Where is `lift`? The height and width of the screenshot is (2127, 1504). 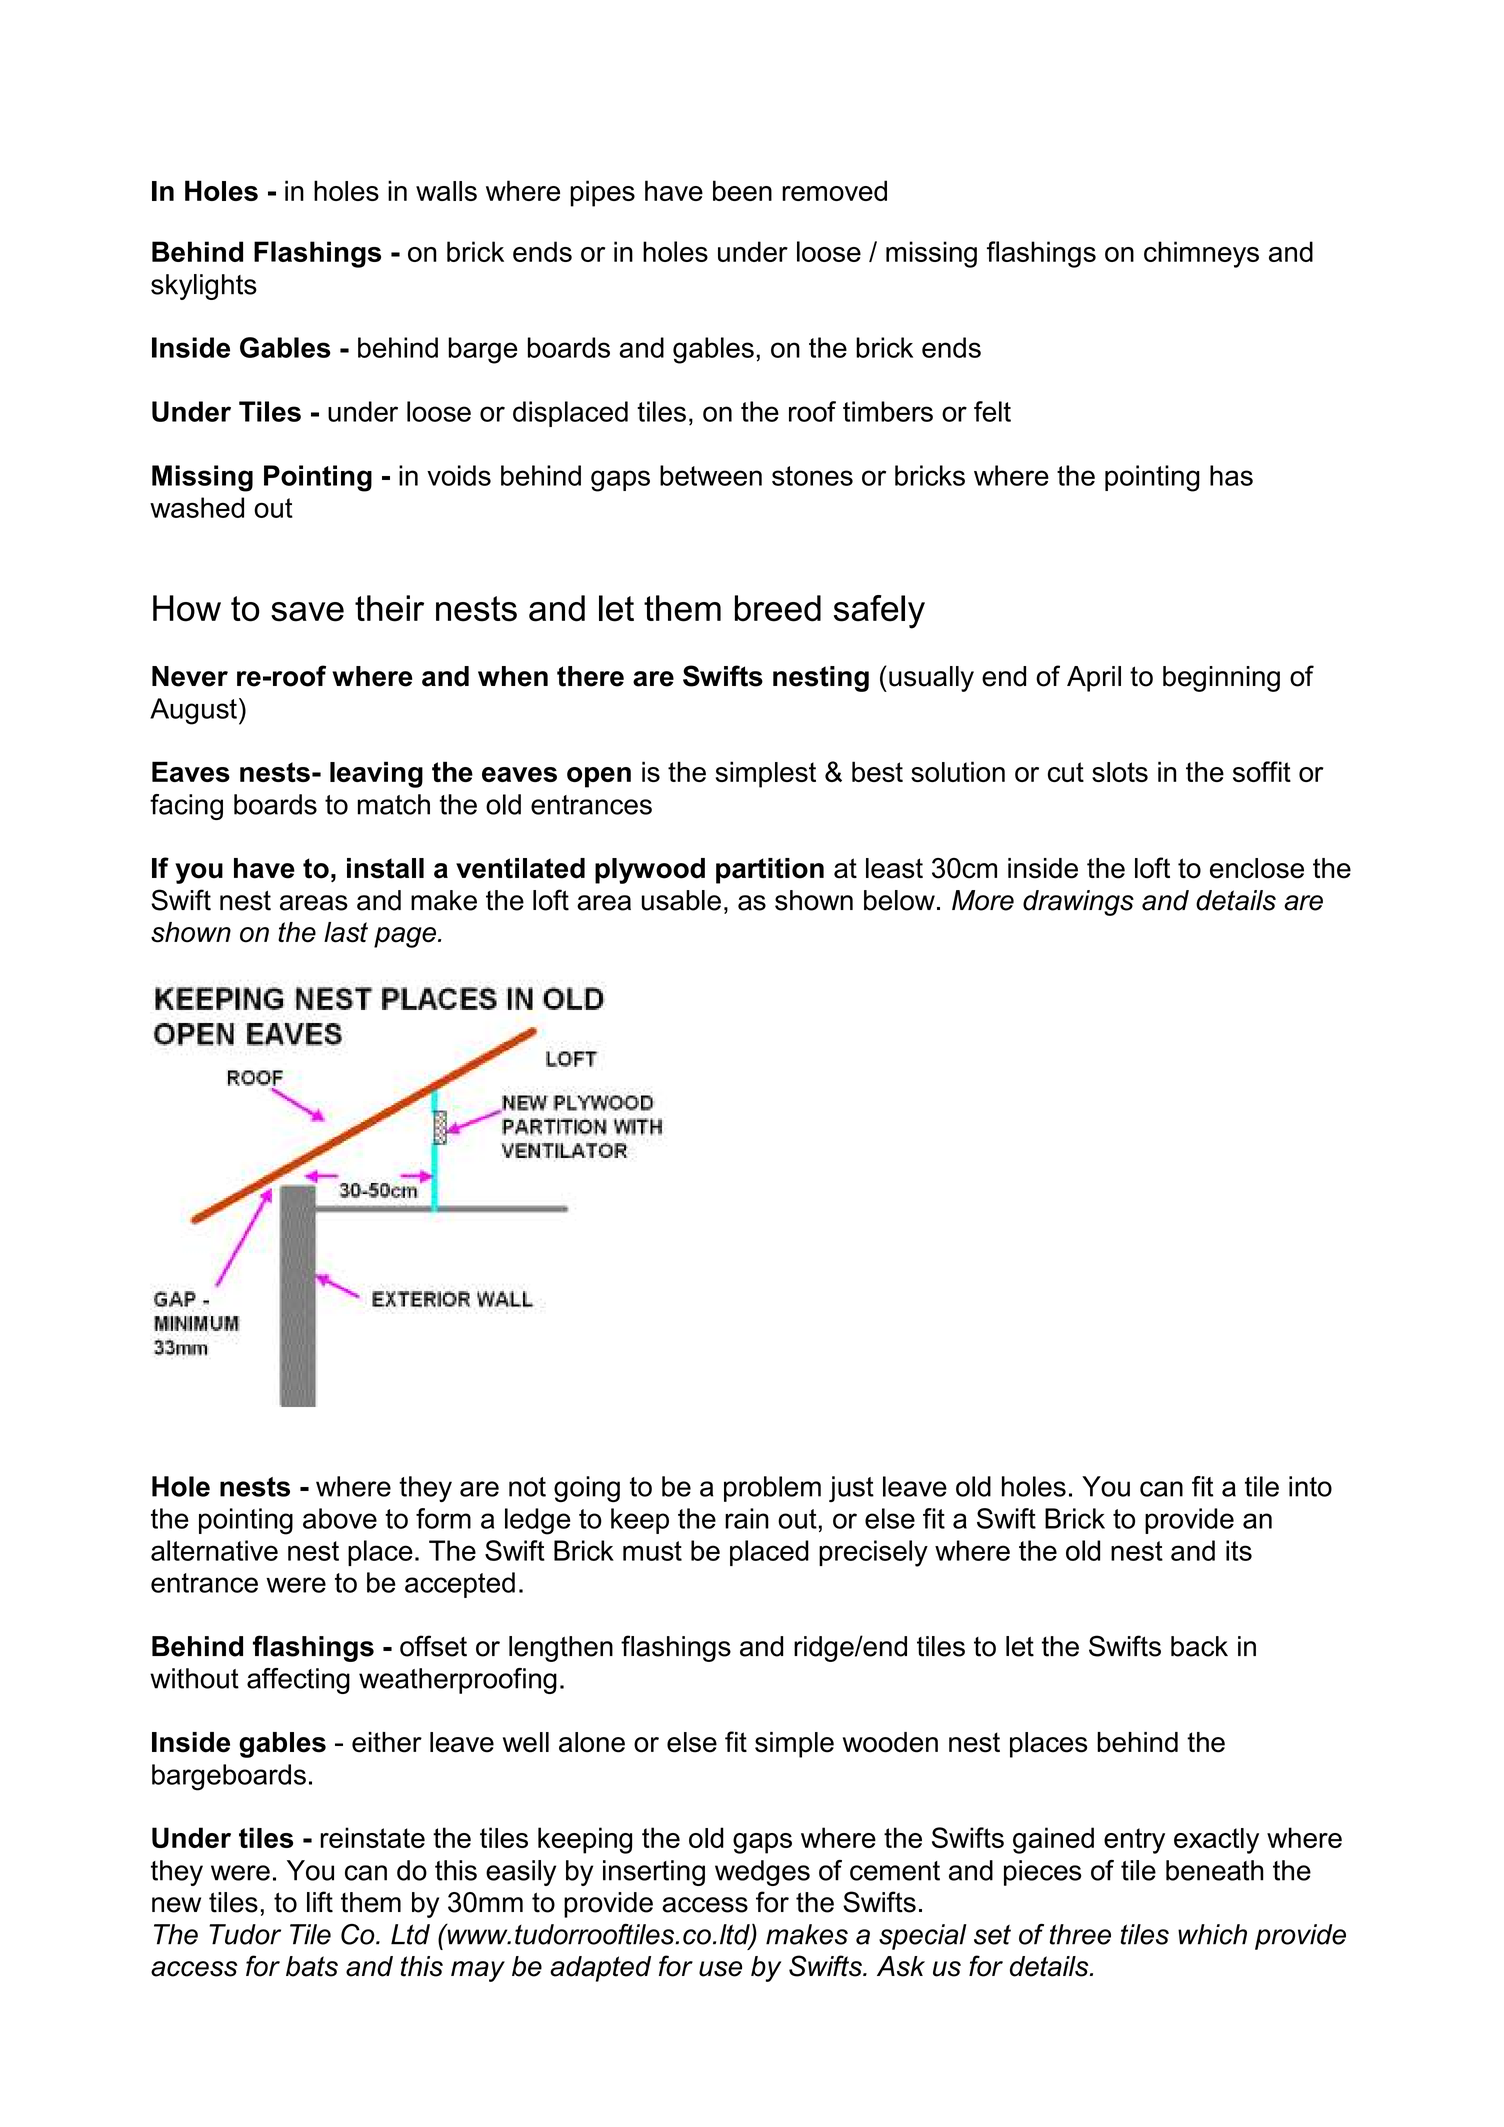
lift is located at coordinates (320, 1902).
